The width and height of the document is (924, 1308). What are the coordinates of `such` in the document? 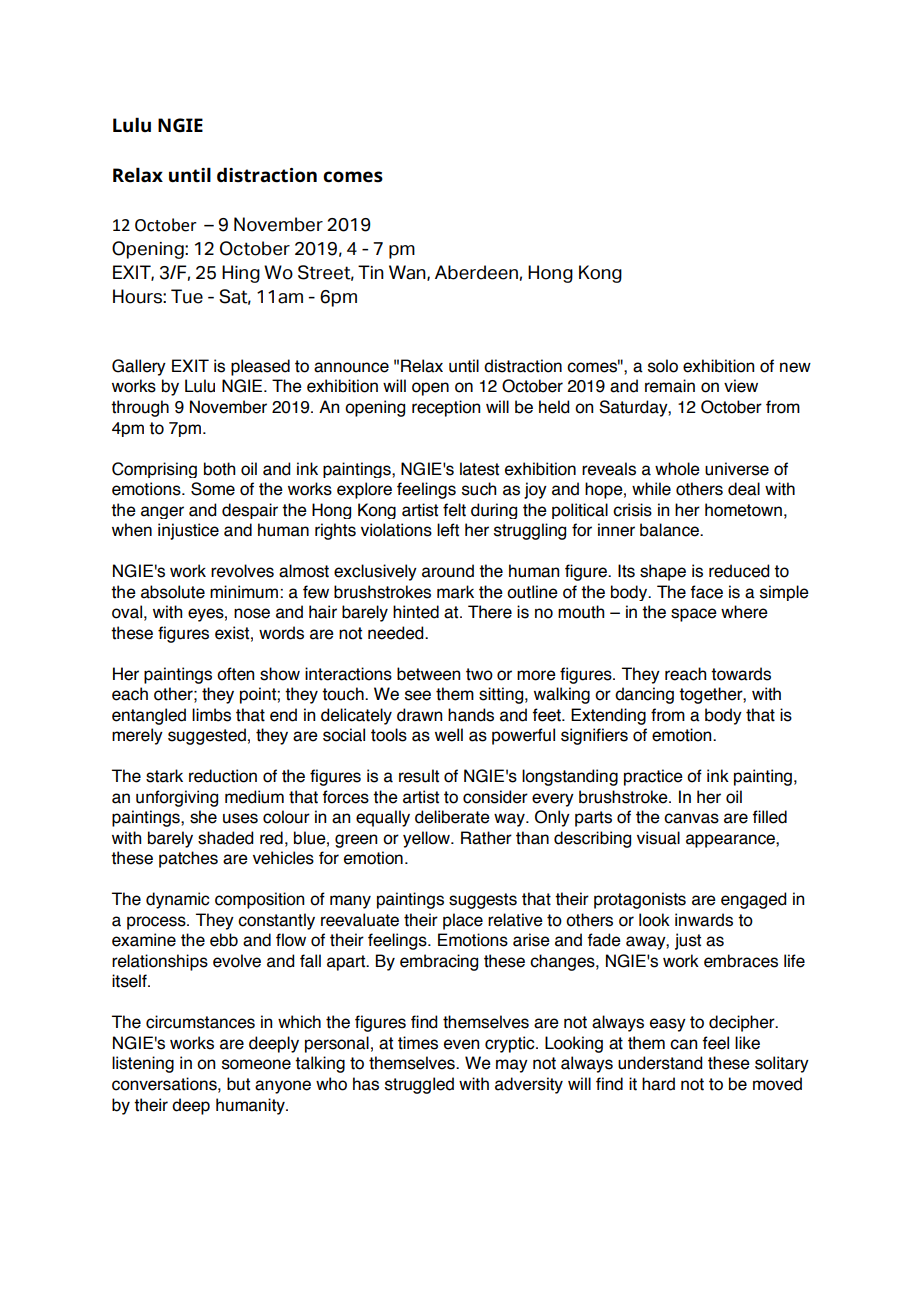 It's located at (479, 489).
